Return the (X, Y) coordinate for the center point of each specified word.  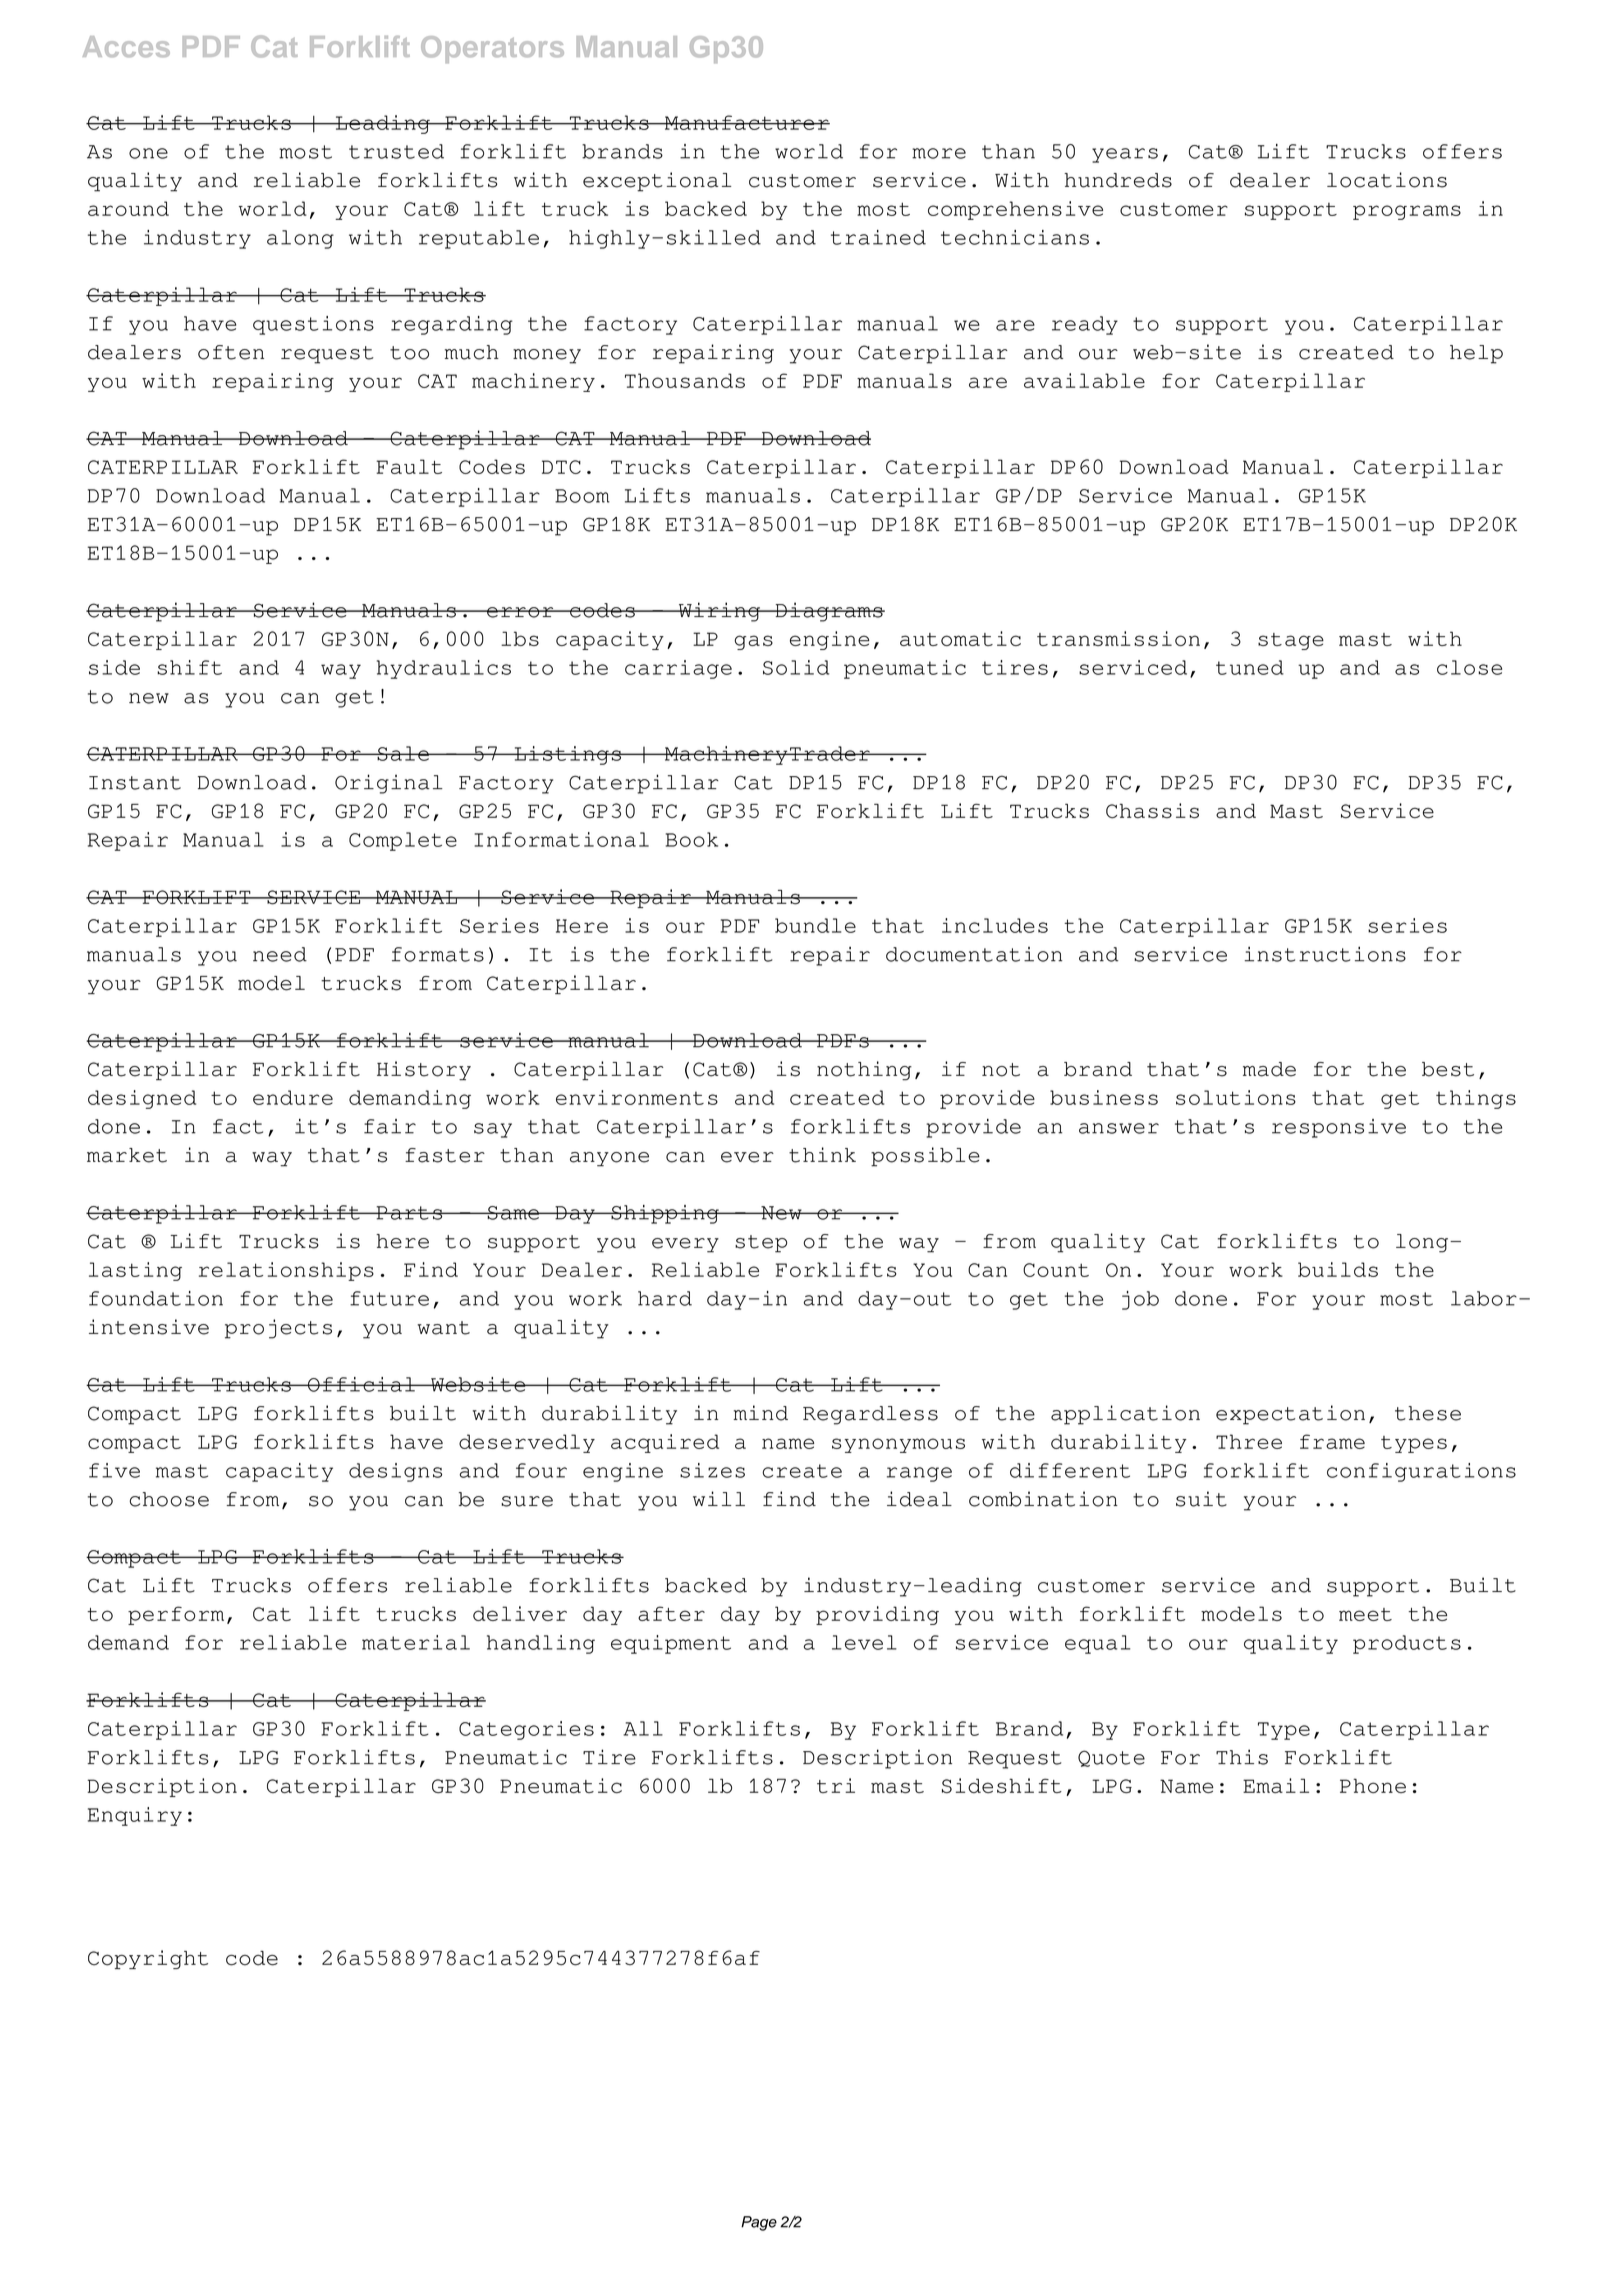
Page (759, 2223)
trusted (396, 151)
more (939, 153)
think (822, 1155)
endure (293, 1097)
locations (1387, 180)
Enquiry (135, 1816)
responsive (1339, 1128)
